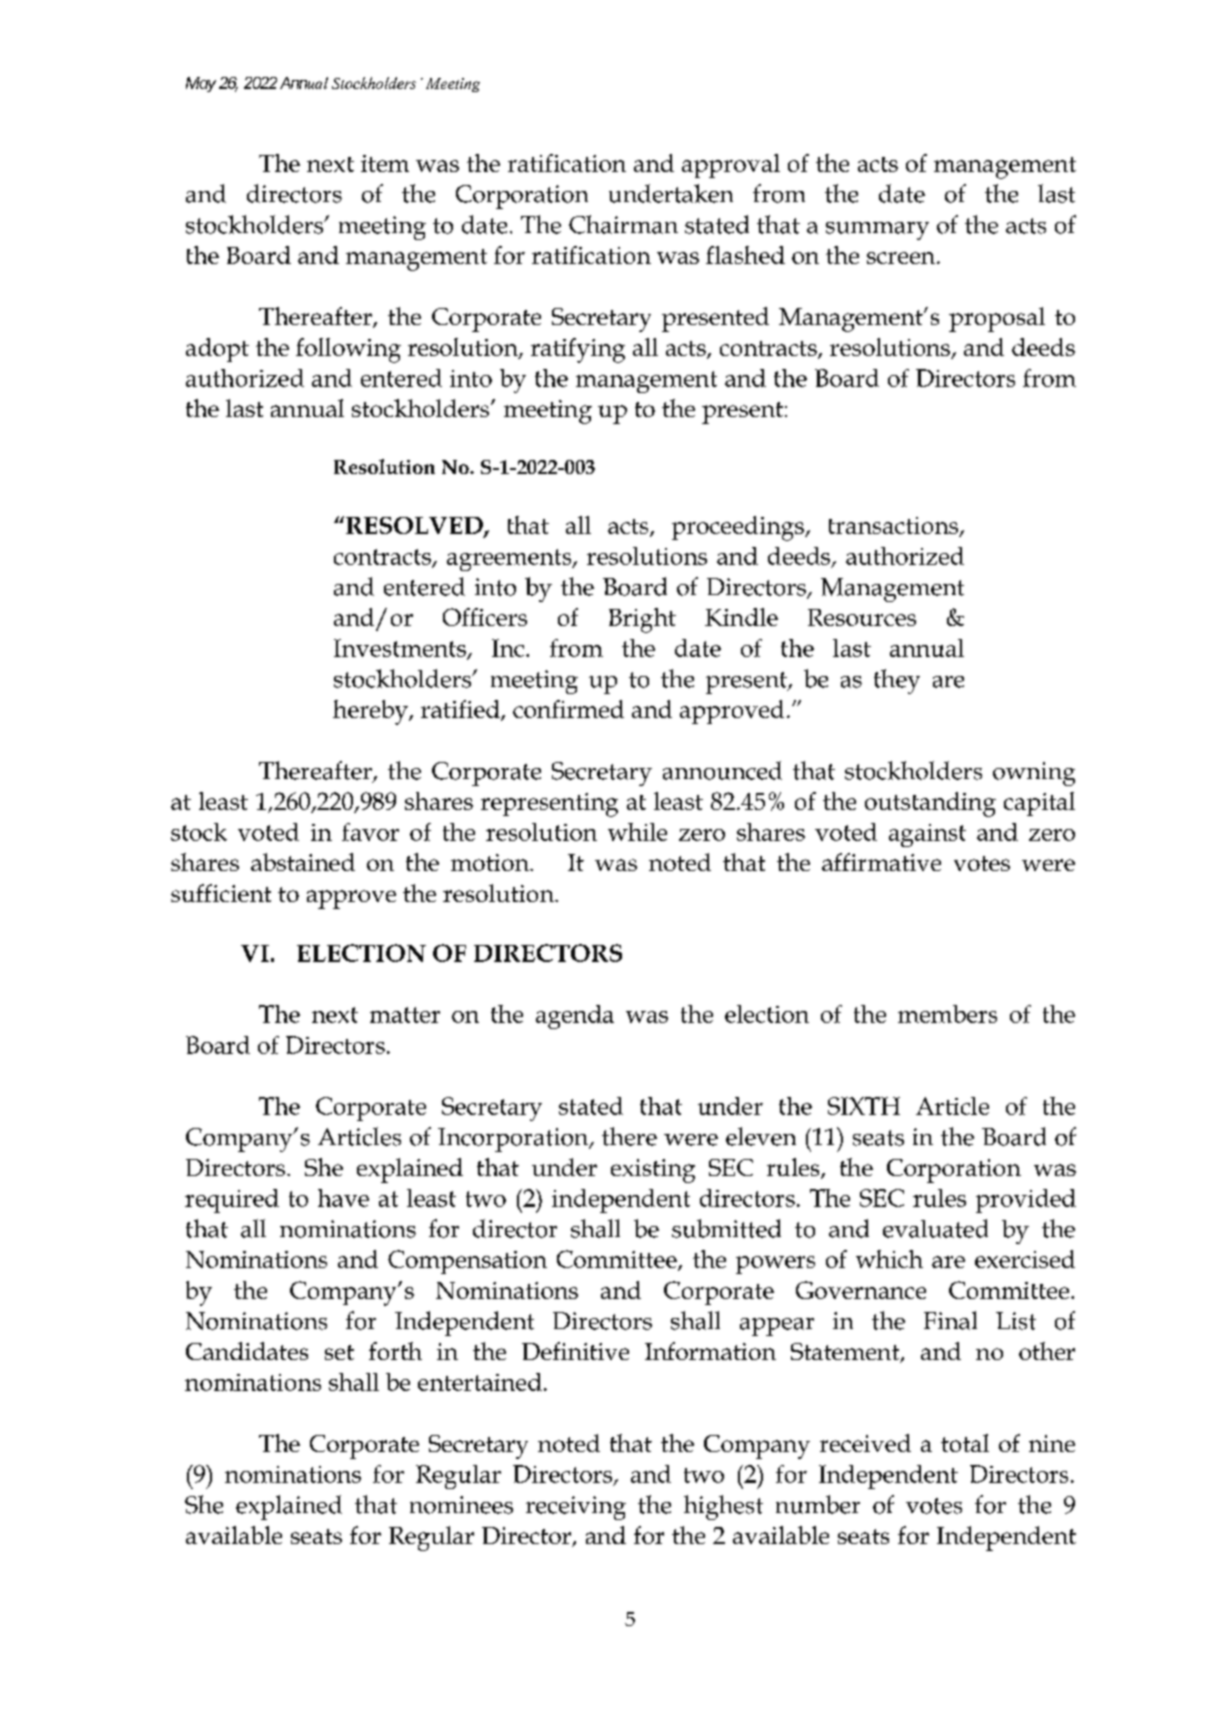 The height and width of the image is (1731, 1224). I want to click on item, so click(385, 163).
